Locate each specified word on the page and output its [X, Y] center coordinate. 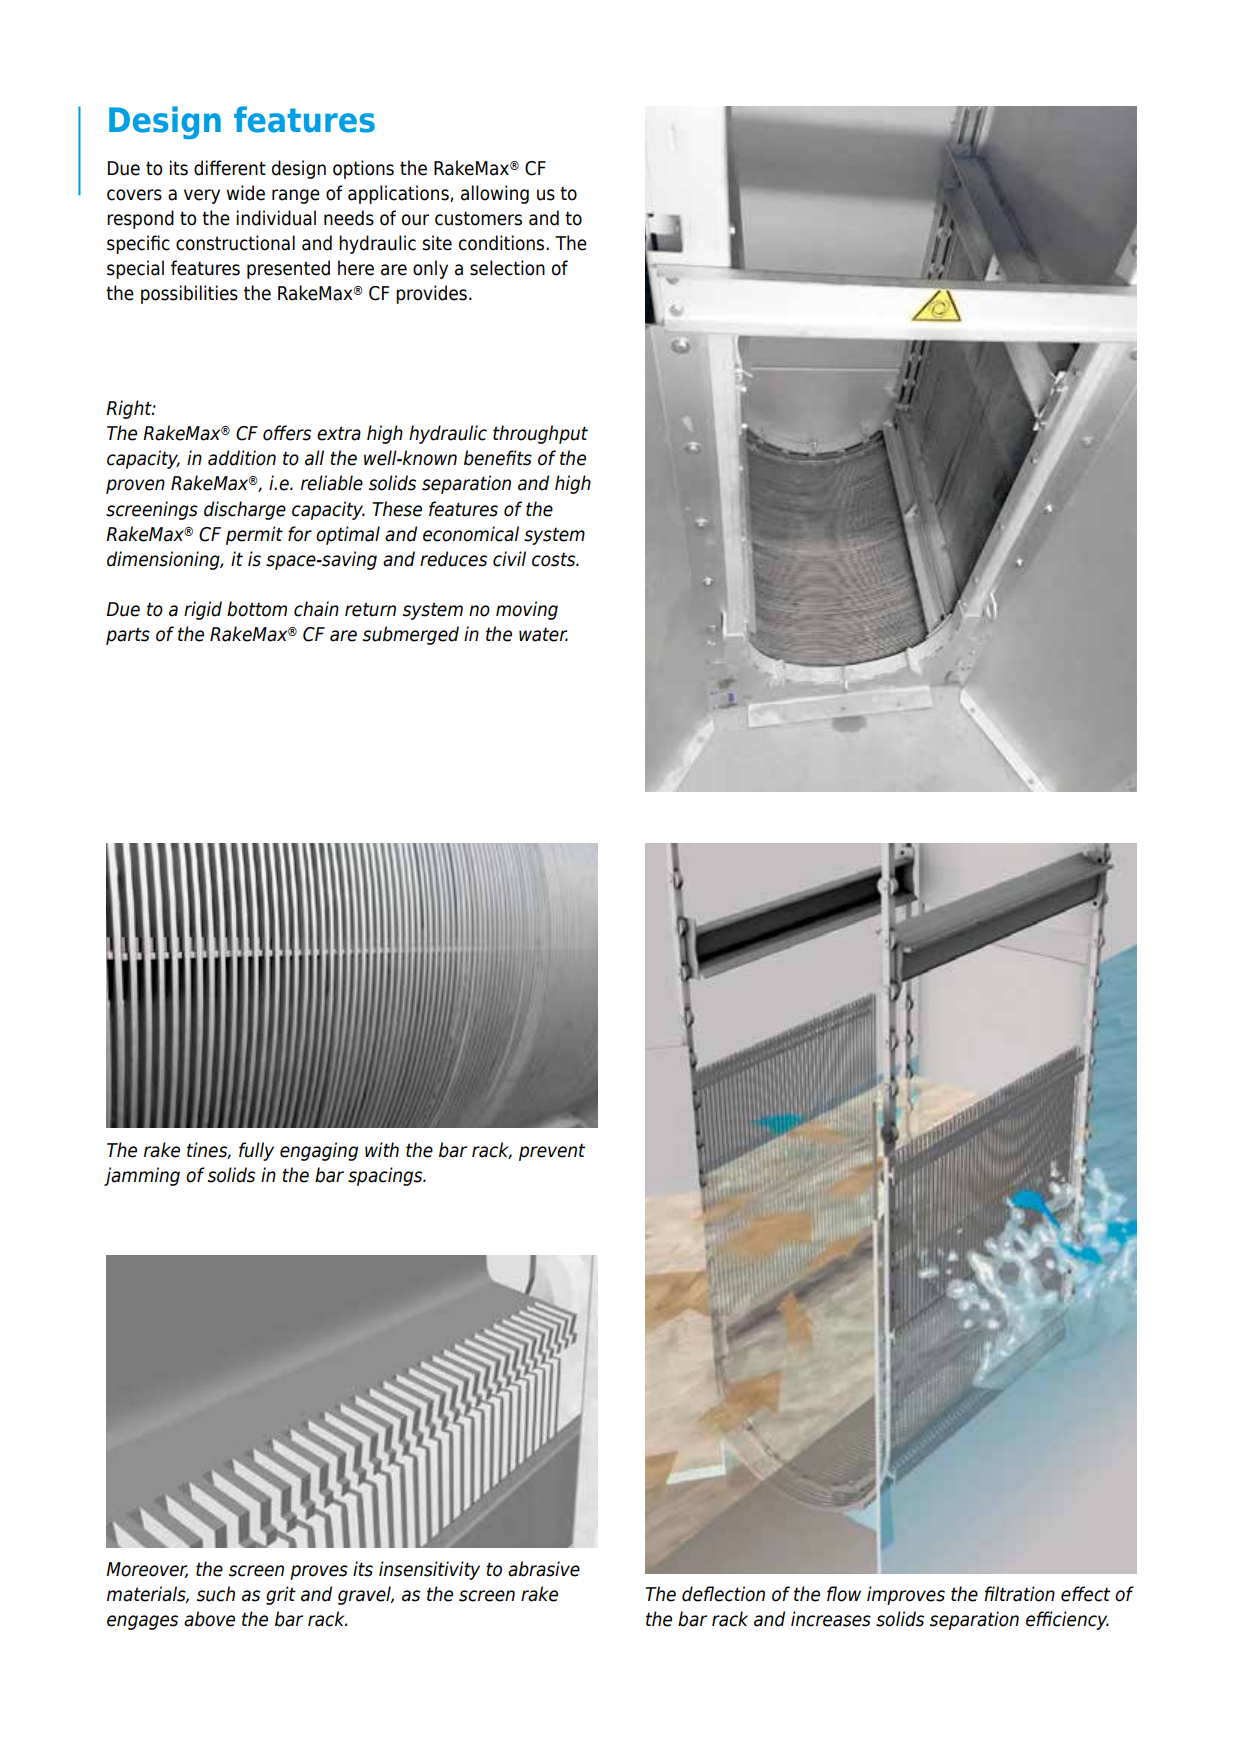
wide [245, 193]
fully [256, 1151]
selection [507, 268]
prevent [552, 1152]
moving [527, 610]
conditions [503, 243]
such [216, 1594]
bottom [257, 609]
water [543, 634]
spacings [386, 1176]
